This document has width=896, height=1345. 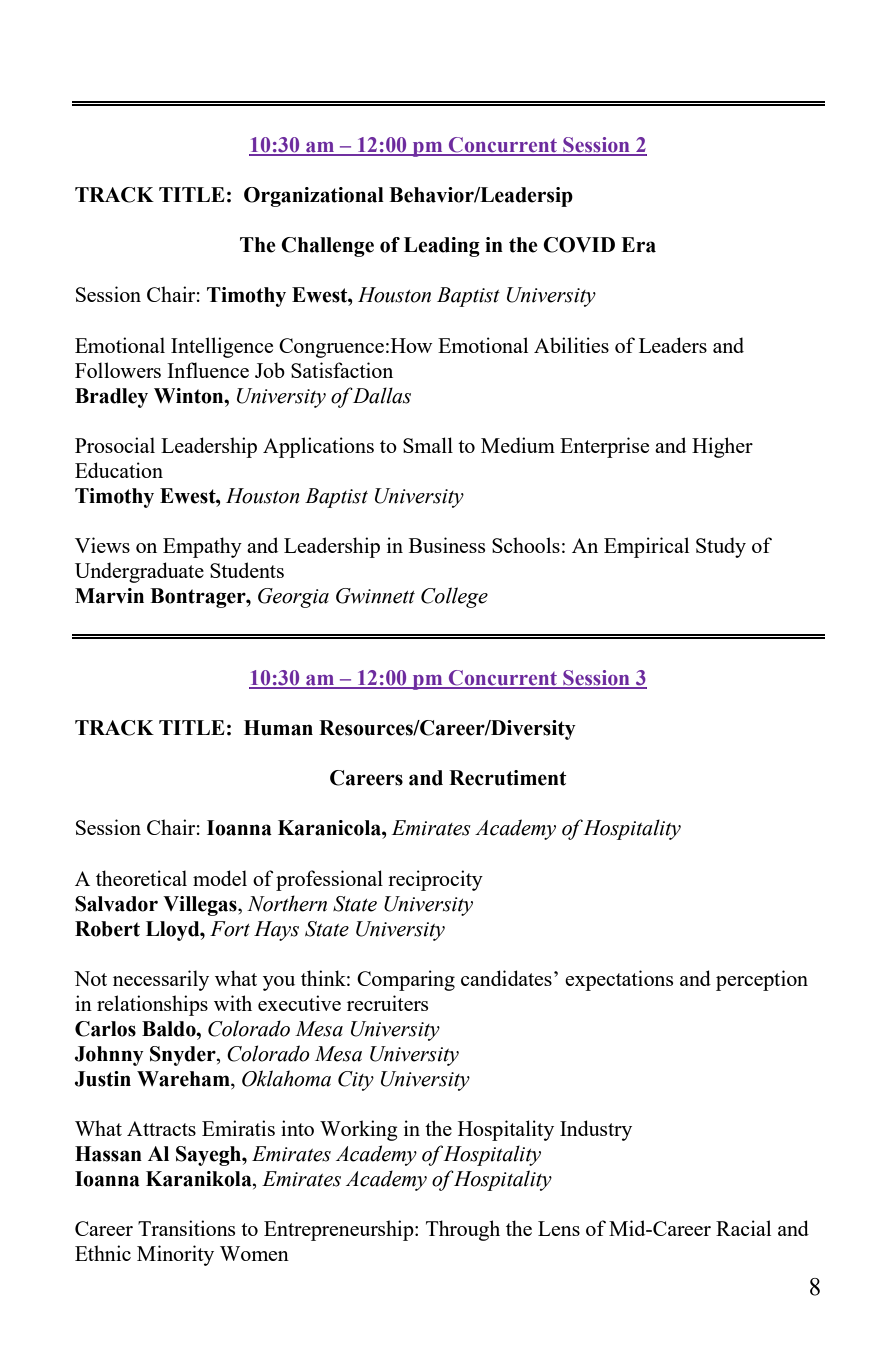 What do you see at coordinates (447, 545) in the document?
I see `Business` at bounding box center [447, 545].
